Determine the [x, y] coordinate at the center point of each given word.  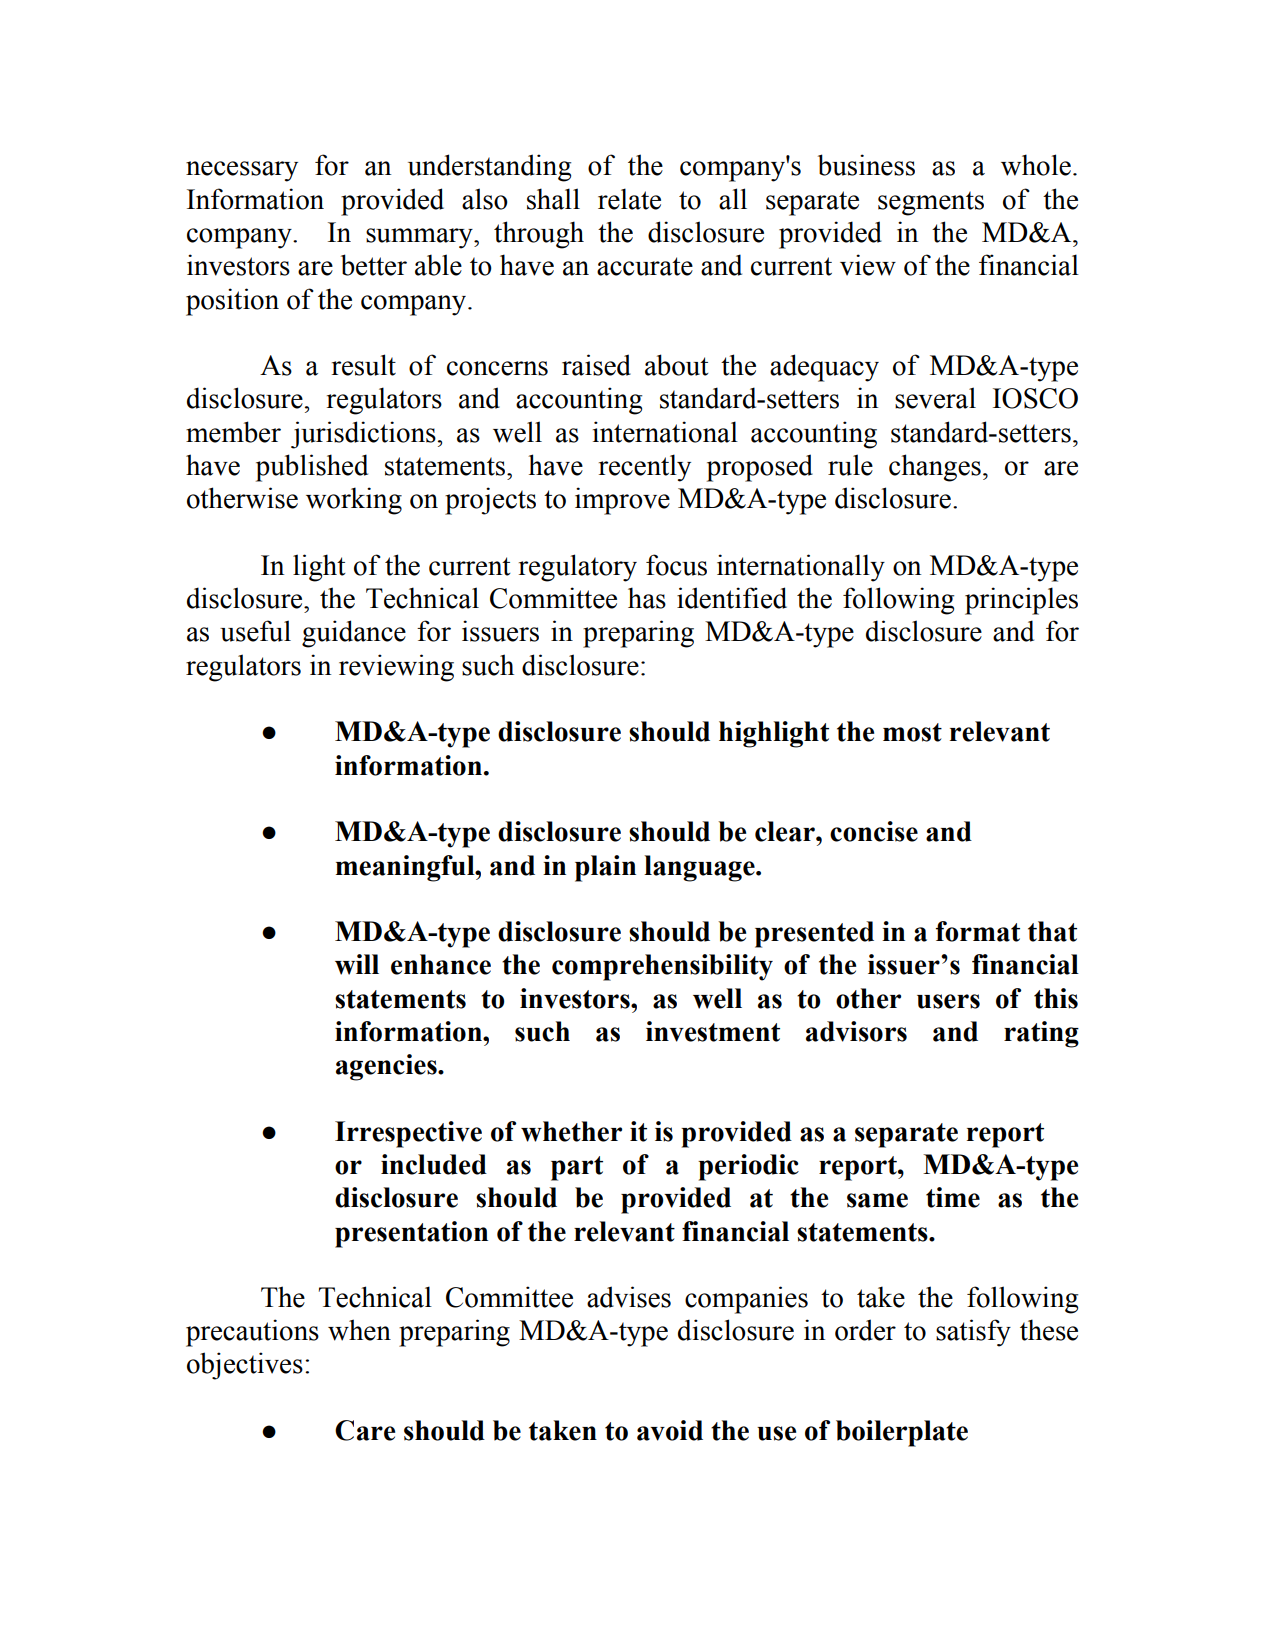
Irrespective [408, 1134]
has [647, 598]
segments [931, 203]
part [577, 1168]
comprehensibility [662, 967]
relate [629, 199]
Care [365, 1430]
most [912, 732]
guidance [354, 634]
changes [935, 468]
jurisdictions [363, 435]
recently [645, 468]
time [953, 1197]
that [1052, 931]
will [357, 964]
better [374, 265]
